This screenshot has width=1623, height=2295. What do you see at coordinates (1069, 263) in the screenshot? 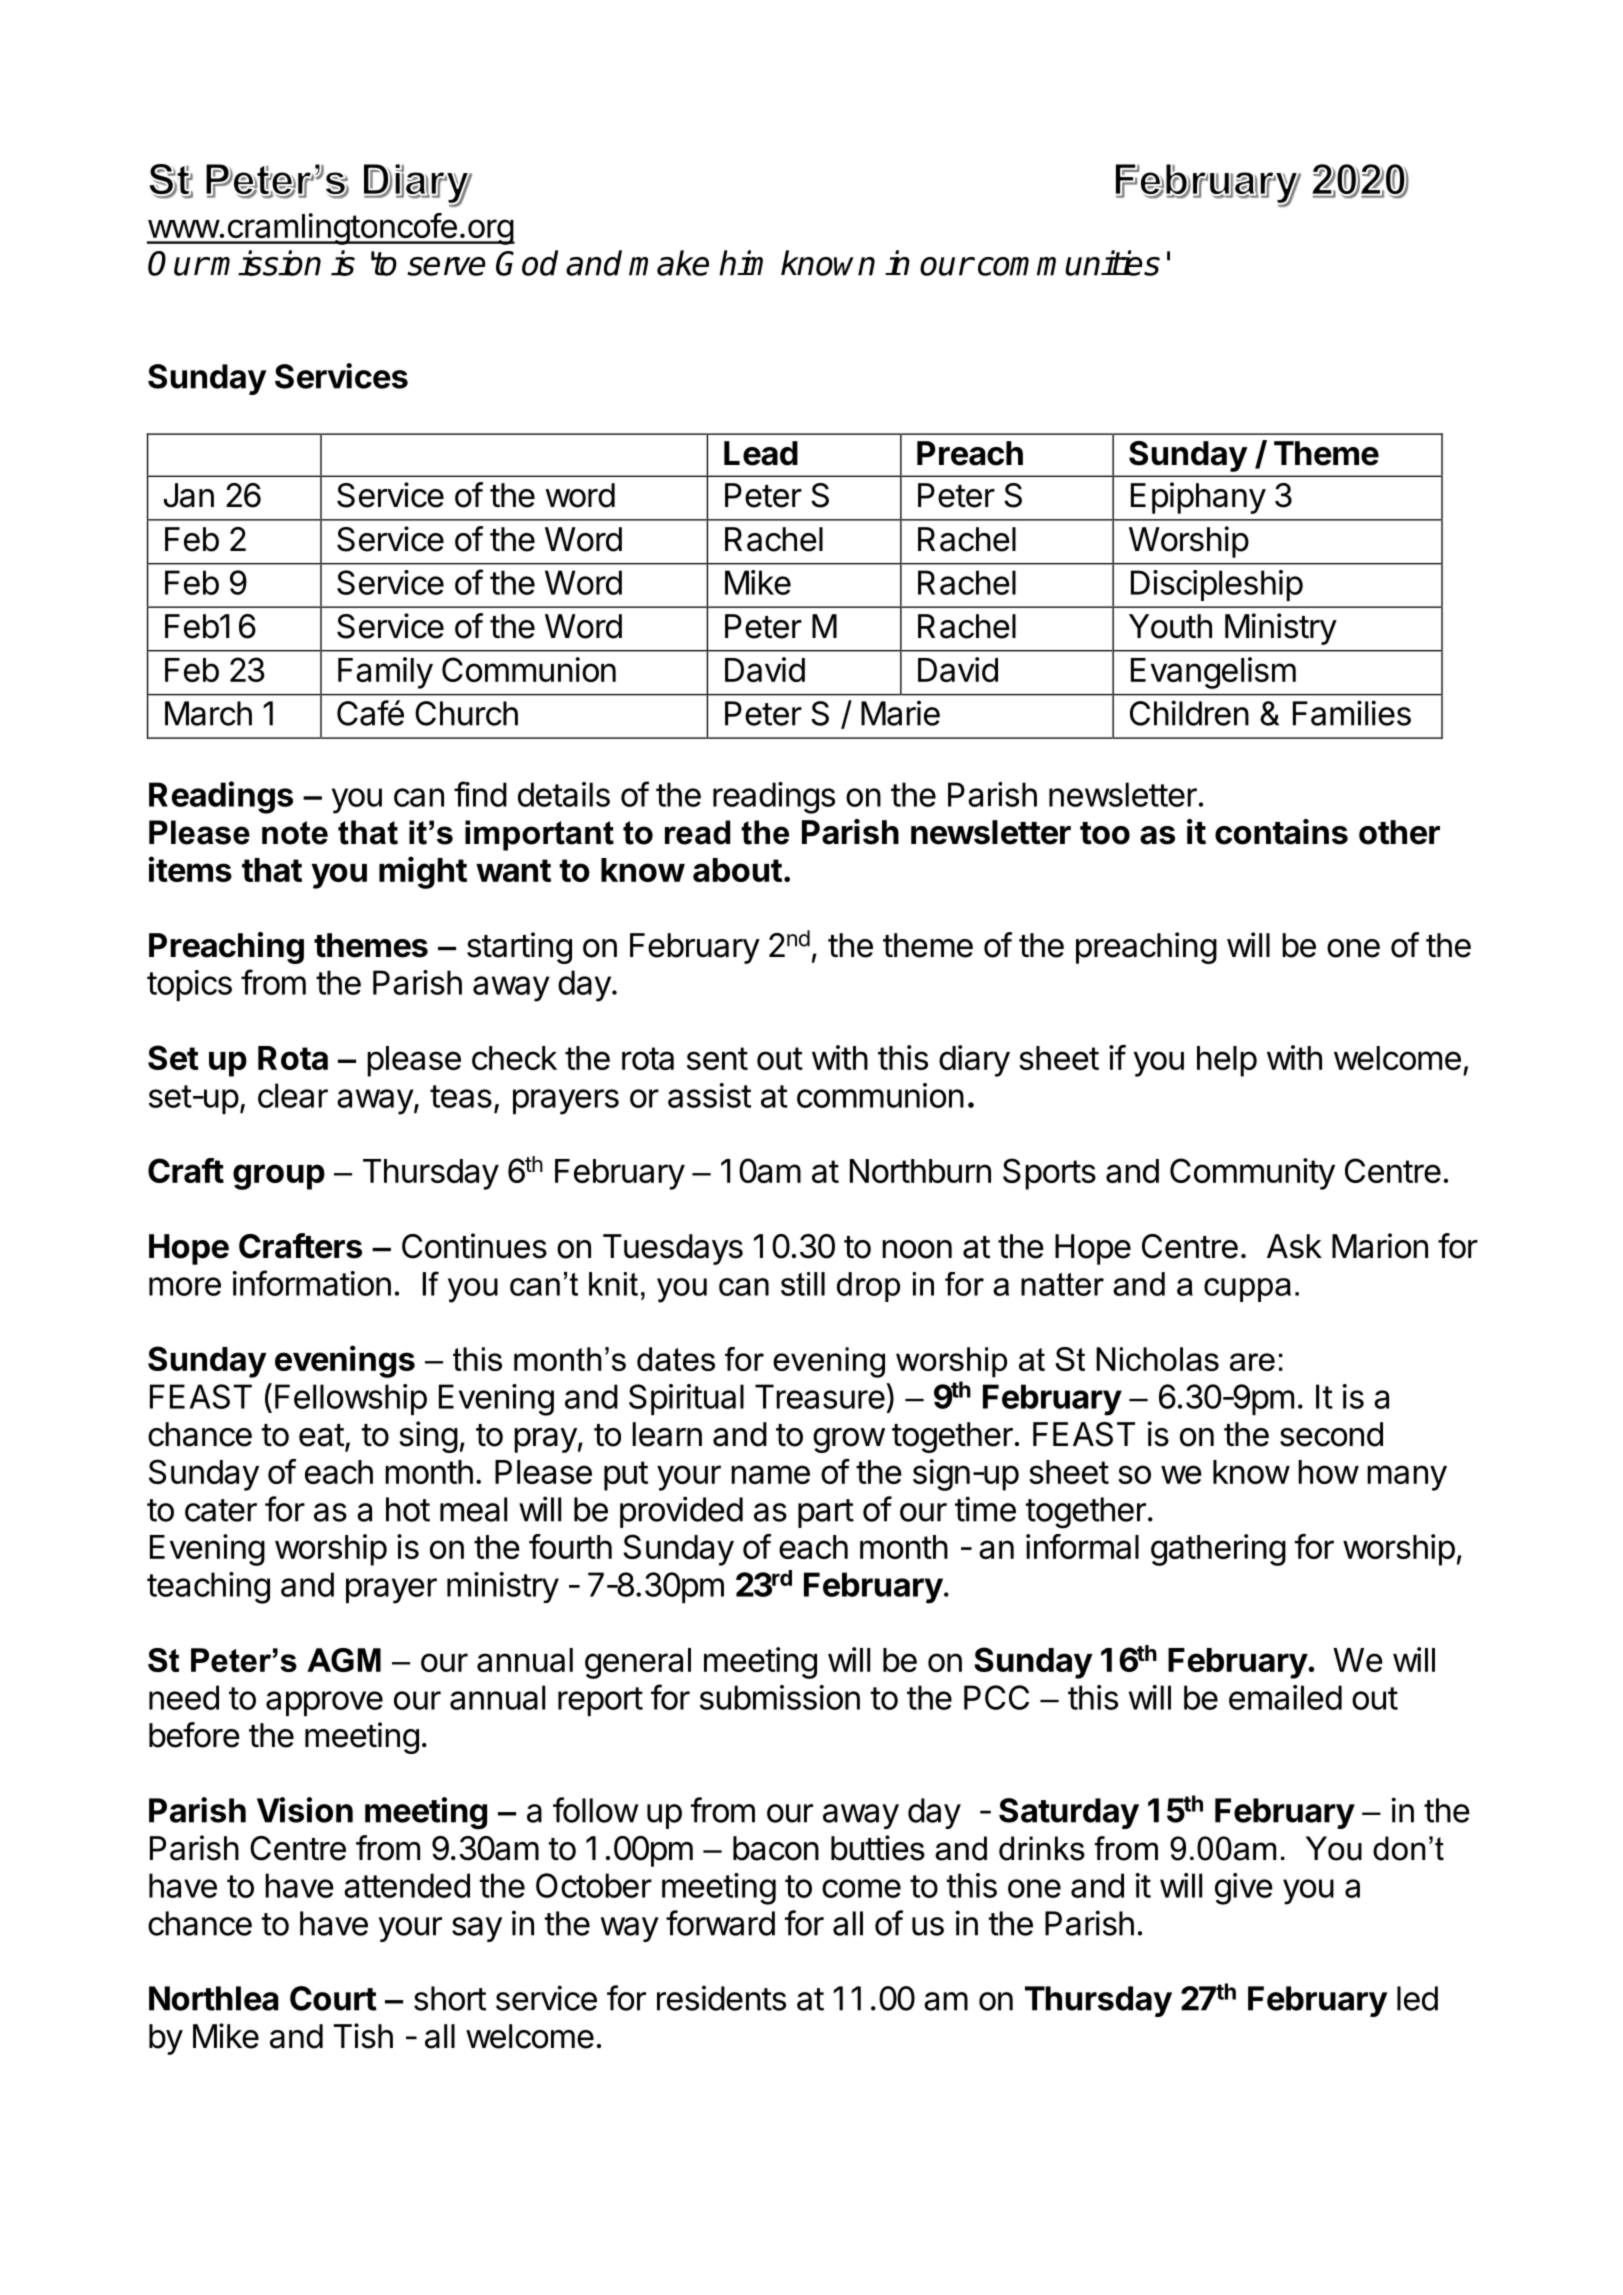
I see `communities` at bounding box center [1069, 263].
